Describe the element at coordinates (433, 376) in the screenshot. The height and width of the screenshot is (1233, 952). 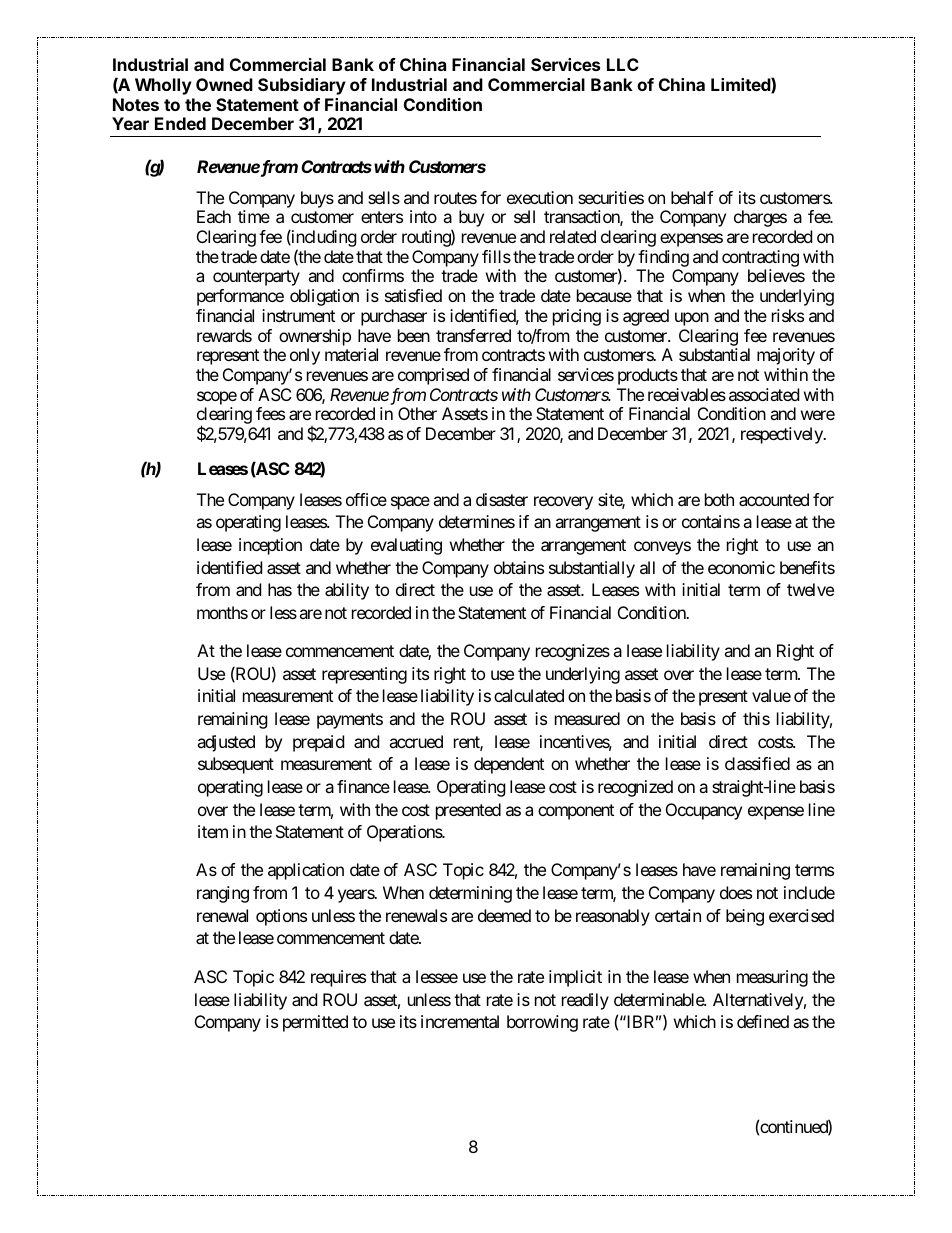
I see `comprised` at that location.
